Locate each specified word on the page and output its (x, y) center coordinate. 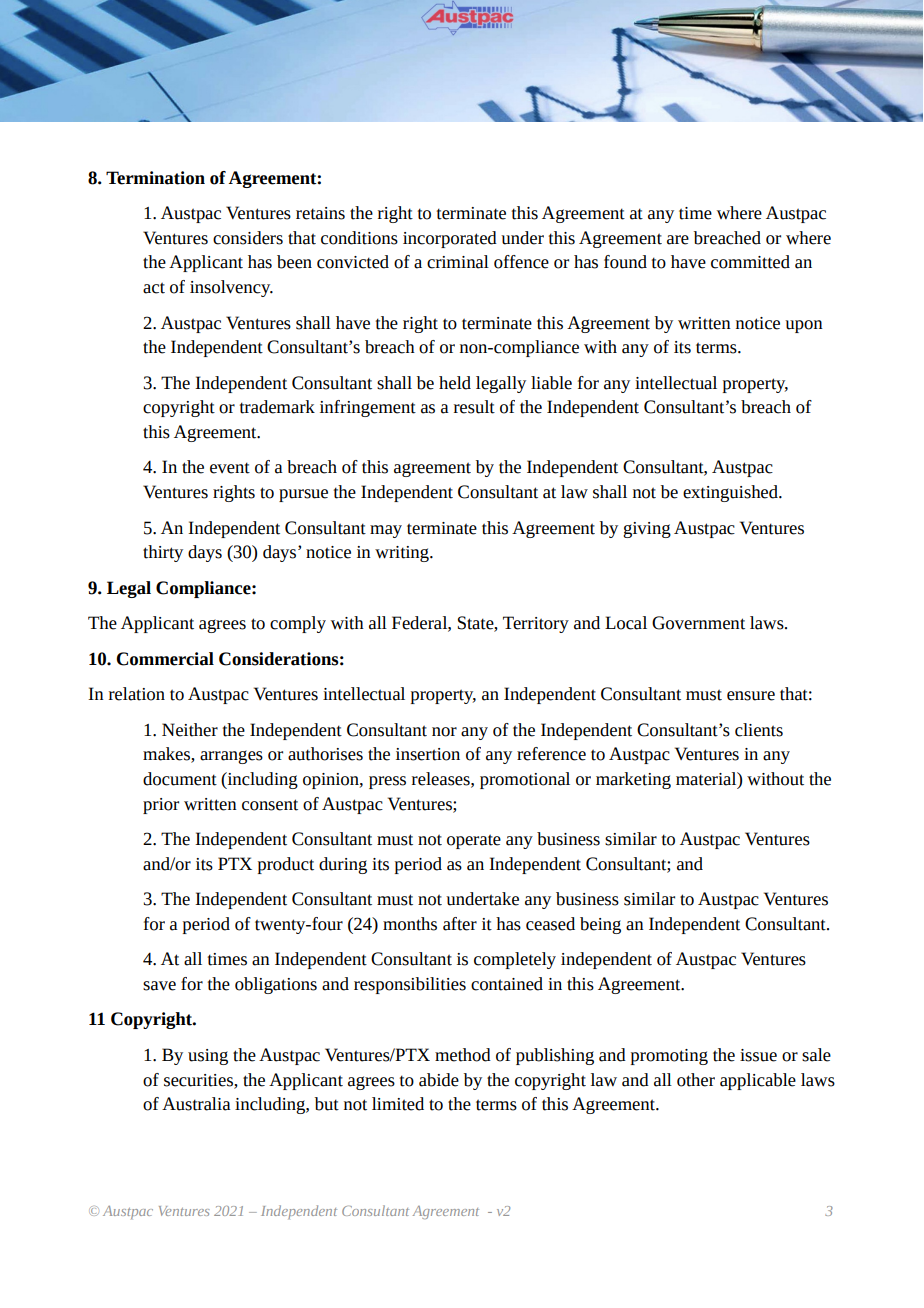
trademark (277, 407)
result (474, 407)
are (678, 240)
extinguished (731, 493)
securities (199, 1080)
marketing (633, 780)
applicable (758, 1081)
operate (474, 841)
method (463, 1055)
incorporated (450, 239)
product (286, 865)
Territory (536, 624)
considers (248, 238)
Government (698, 623)
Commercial (165, 659)
